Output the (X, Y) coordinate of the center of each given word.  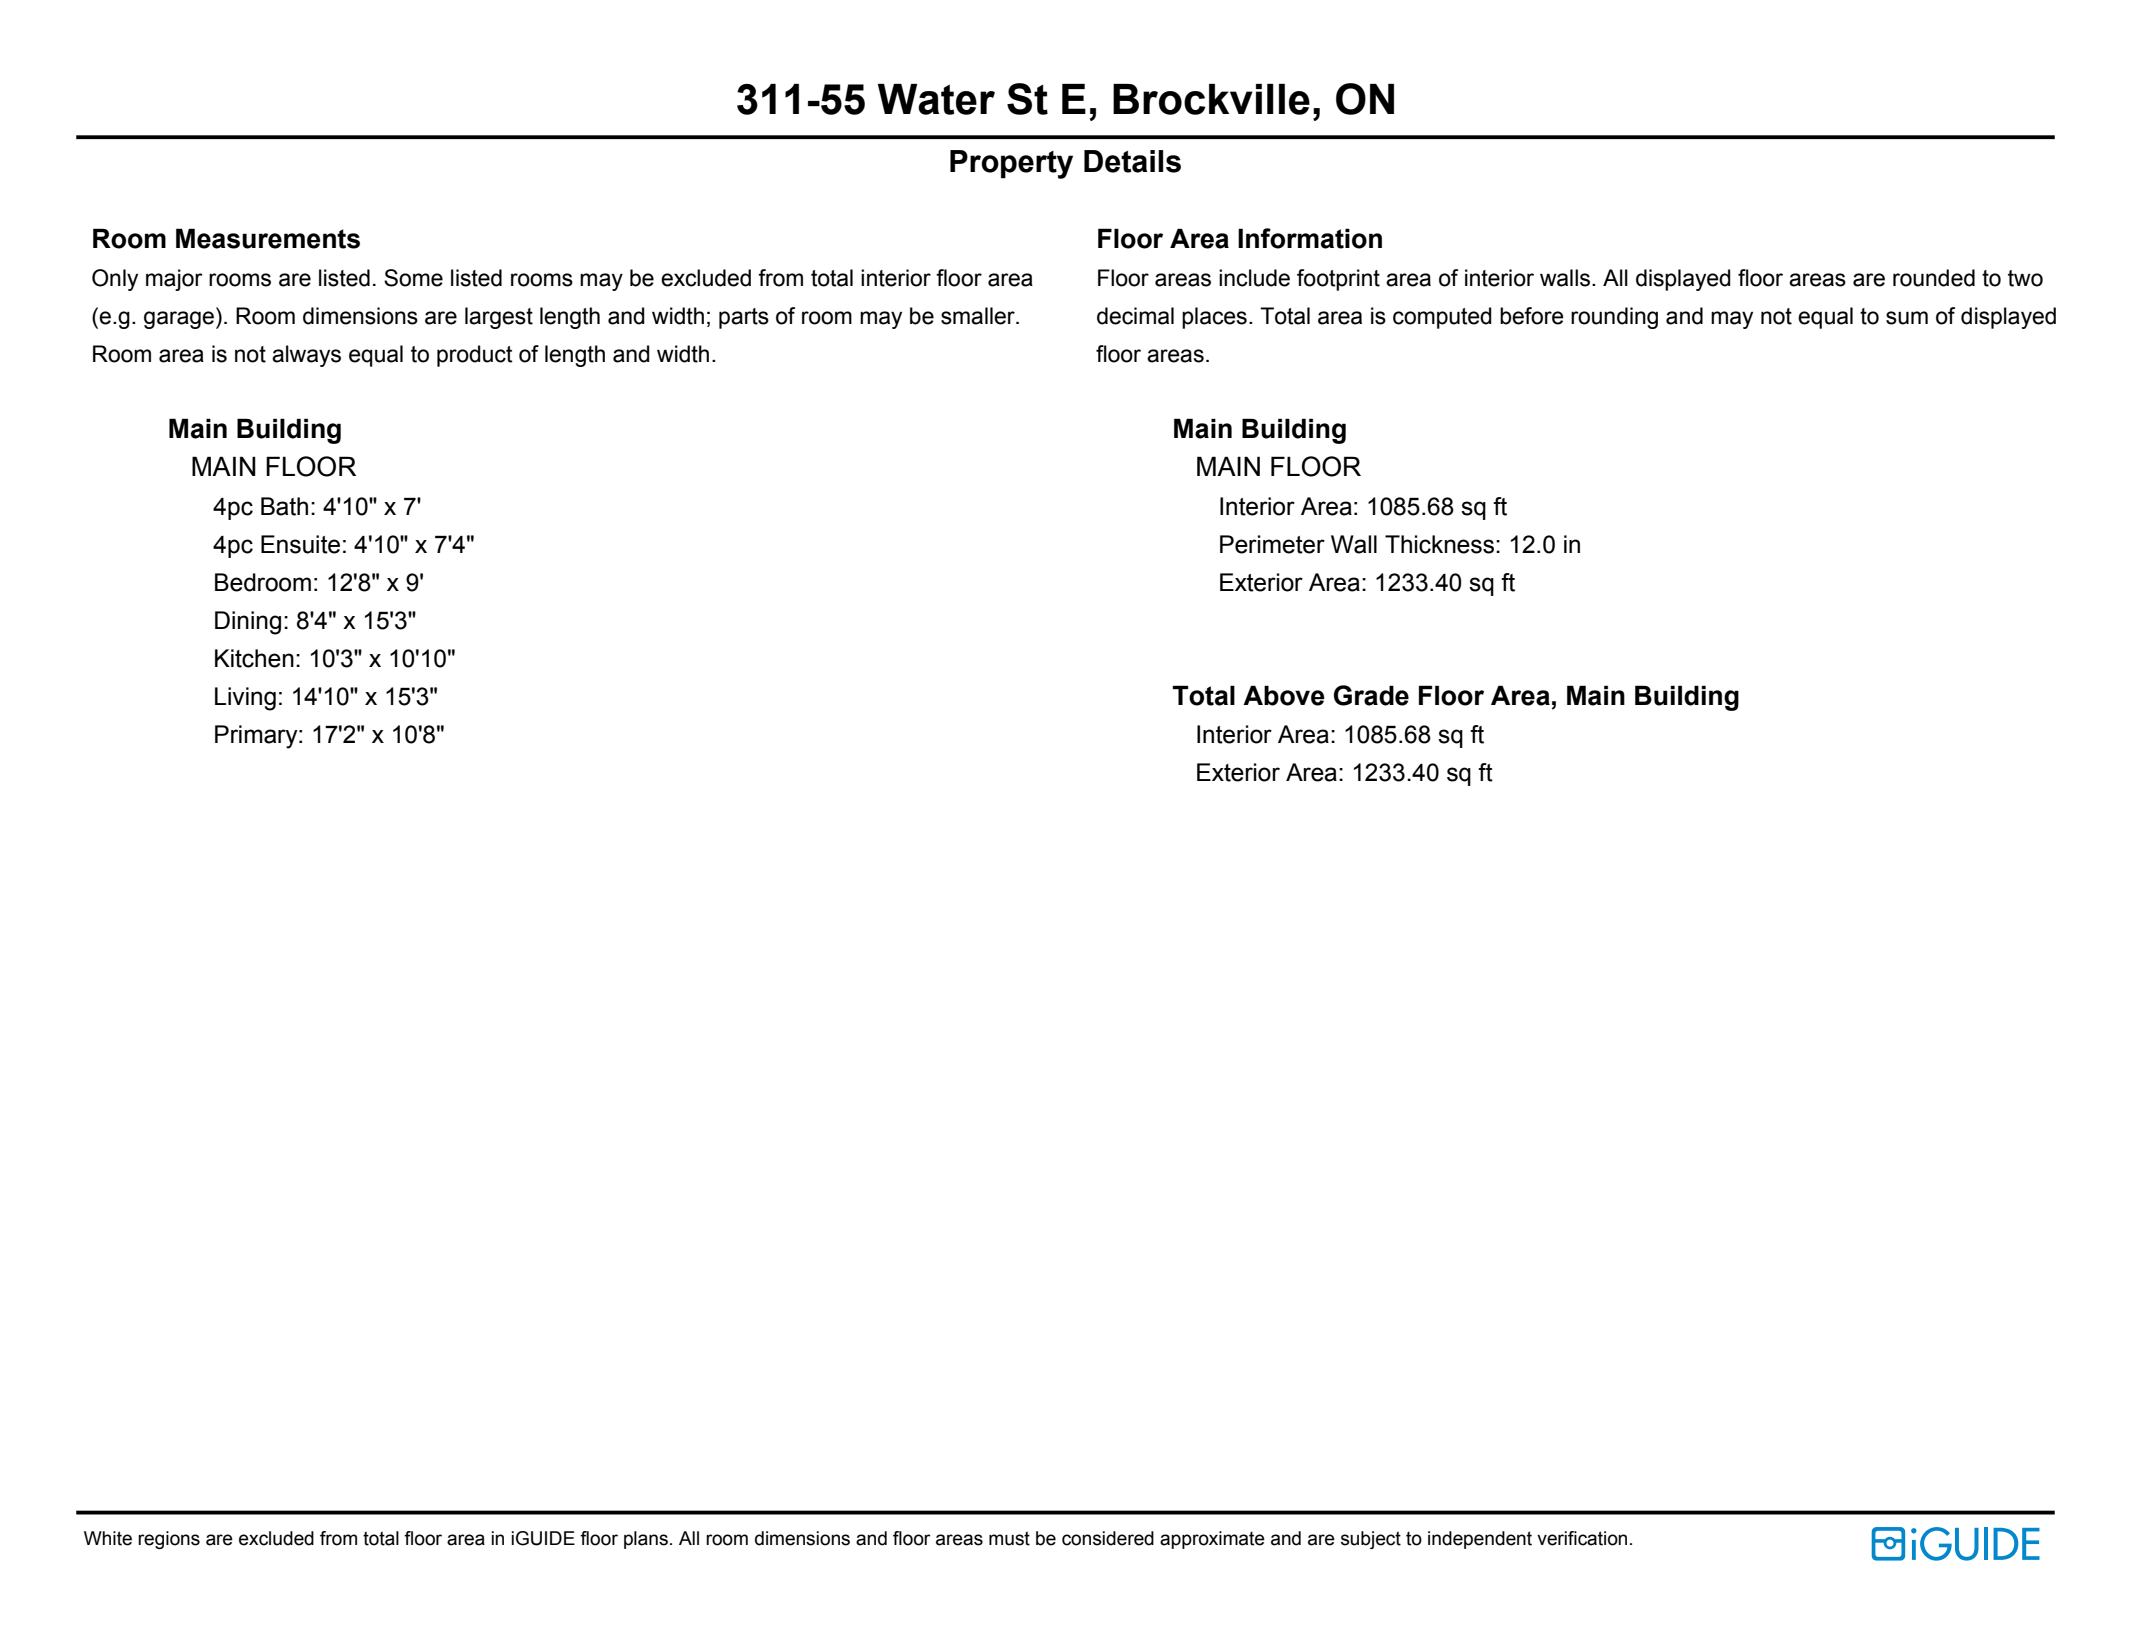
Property (1011, 164)
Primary (257, 737)
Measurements (268, 238)
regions (169, 1540)
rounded (1934, 278)
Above (1284, 695)
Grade (1371, 695)
